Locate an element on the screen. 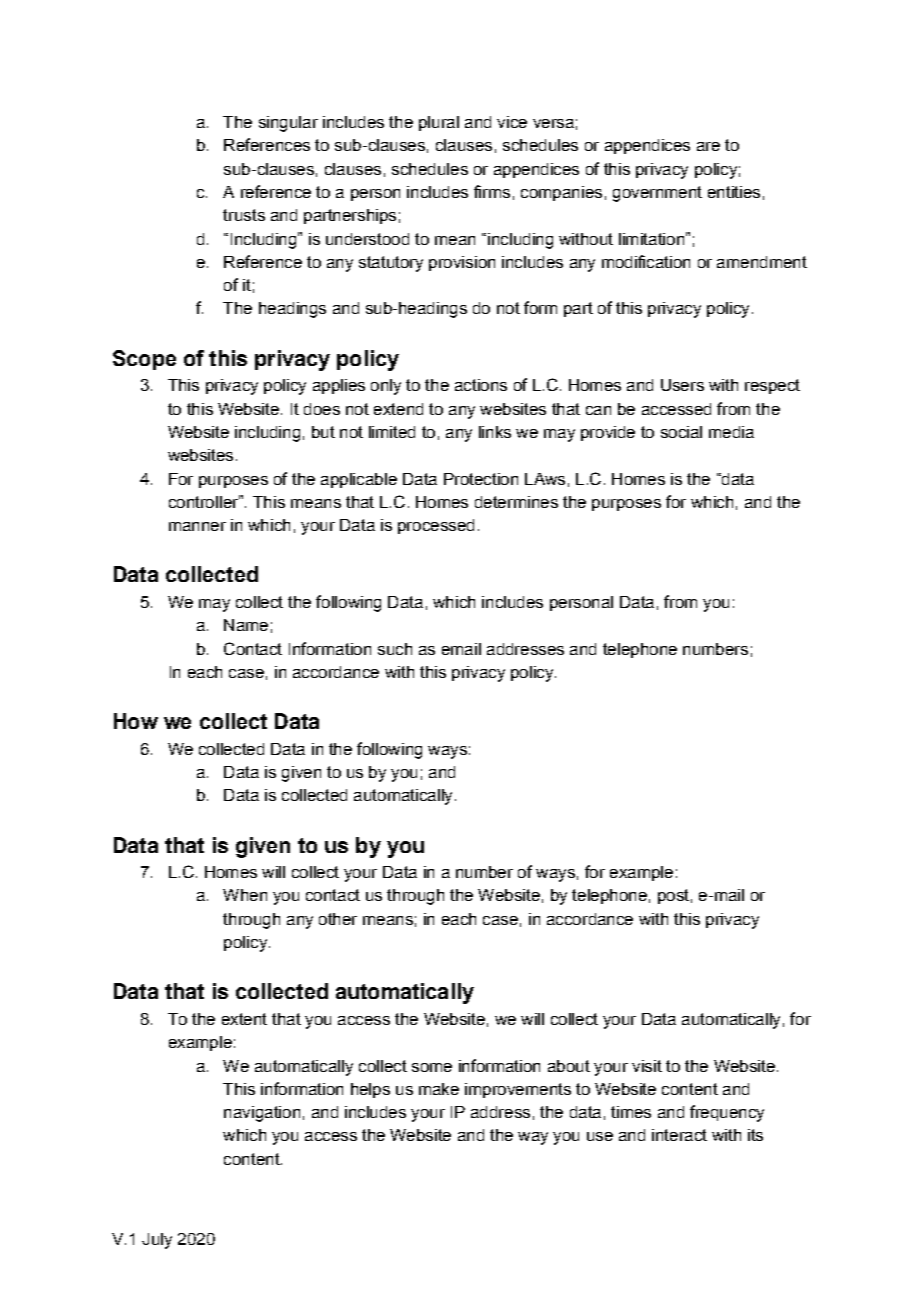 The height and width of the screenshot is (1308, 924). links is located at coordinates (495, 432).
